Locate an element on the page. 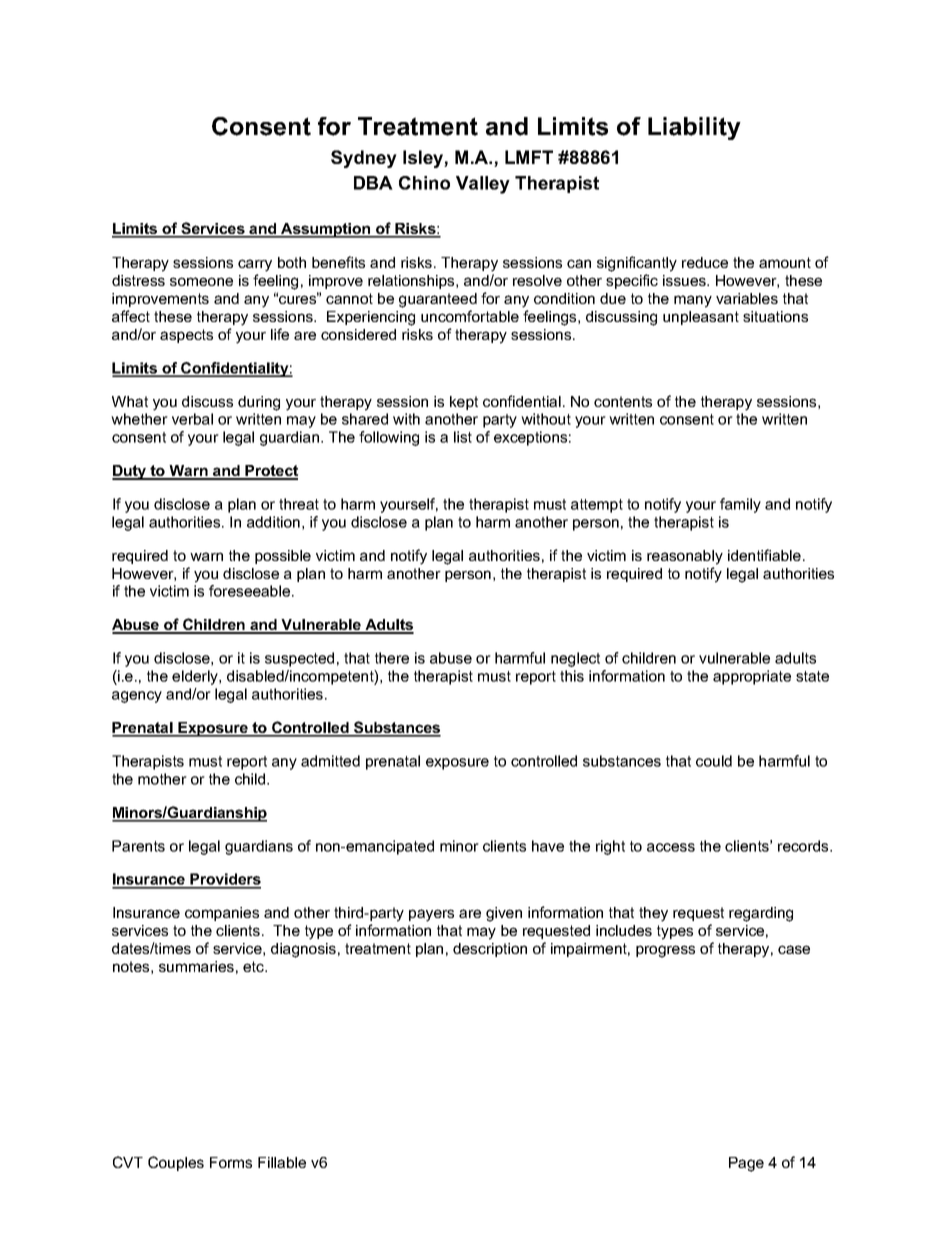 The width and height of the image is (952, 1233). Valley is located at coordinates (483, 185).
